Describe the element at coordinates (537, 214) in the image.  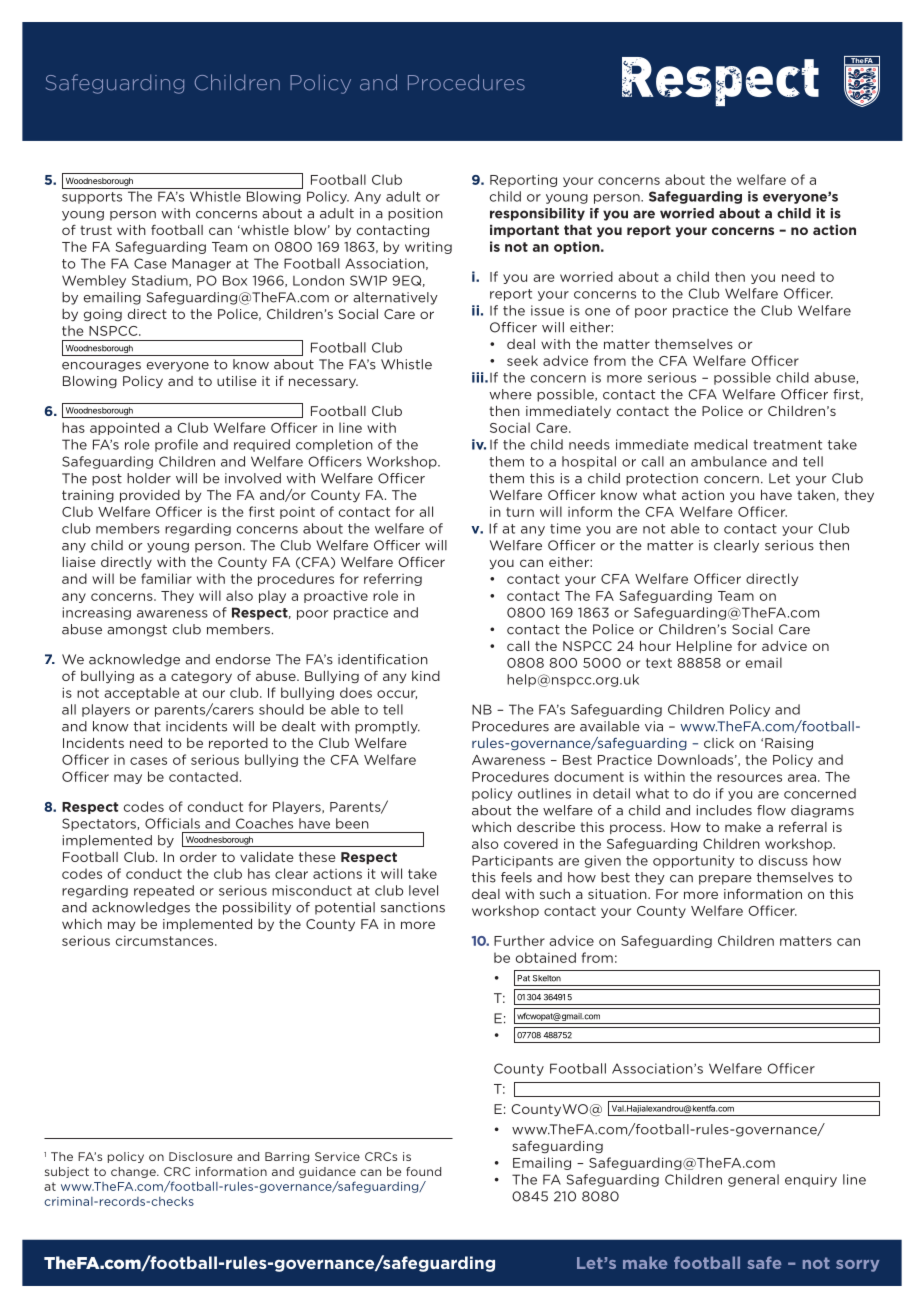
I see `responsibility` at that location.
